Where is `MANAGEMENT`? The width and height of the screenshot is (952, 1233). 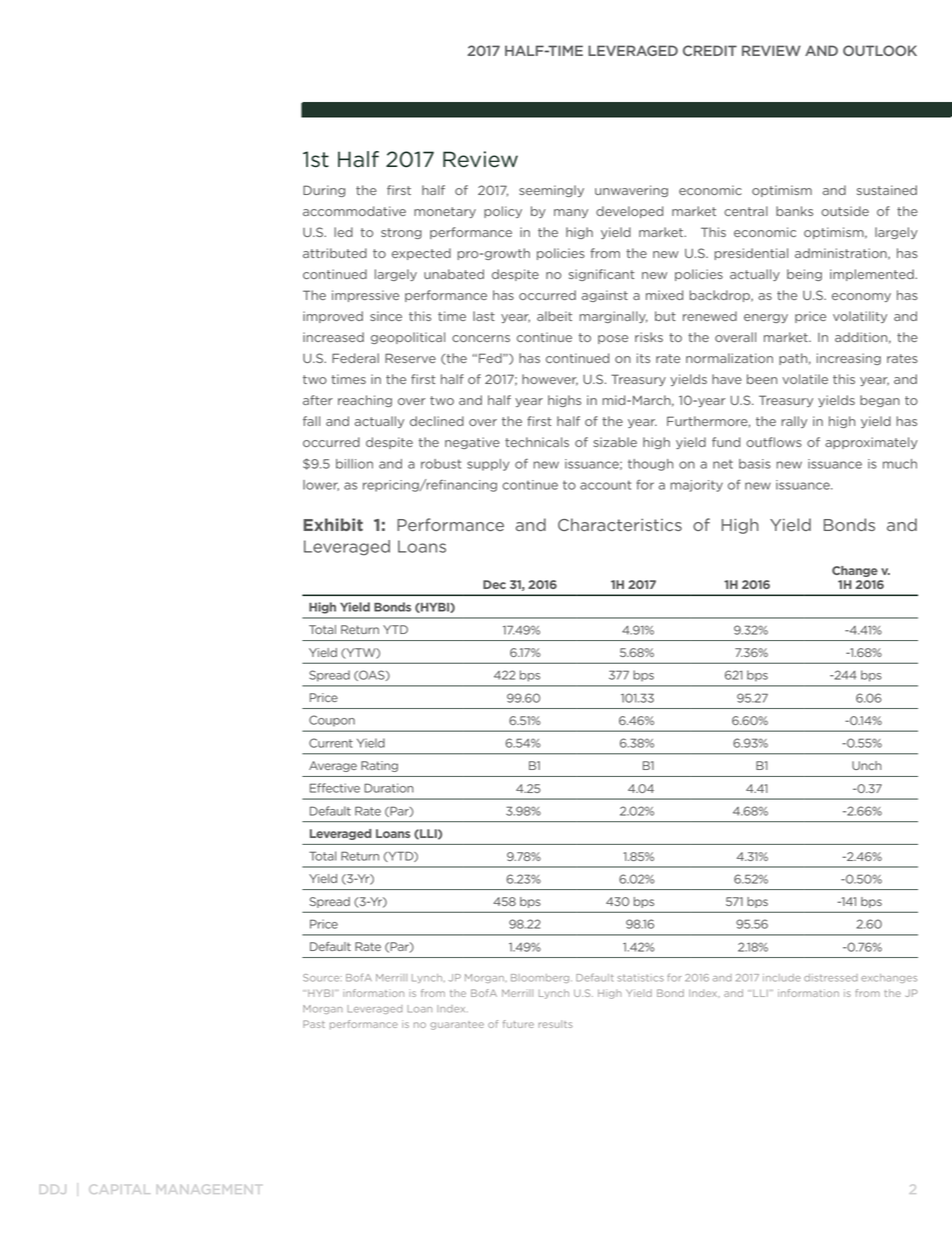 MANAGEMENT is located at coordinates (208, 1189).
